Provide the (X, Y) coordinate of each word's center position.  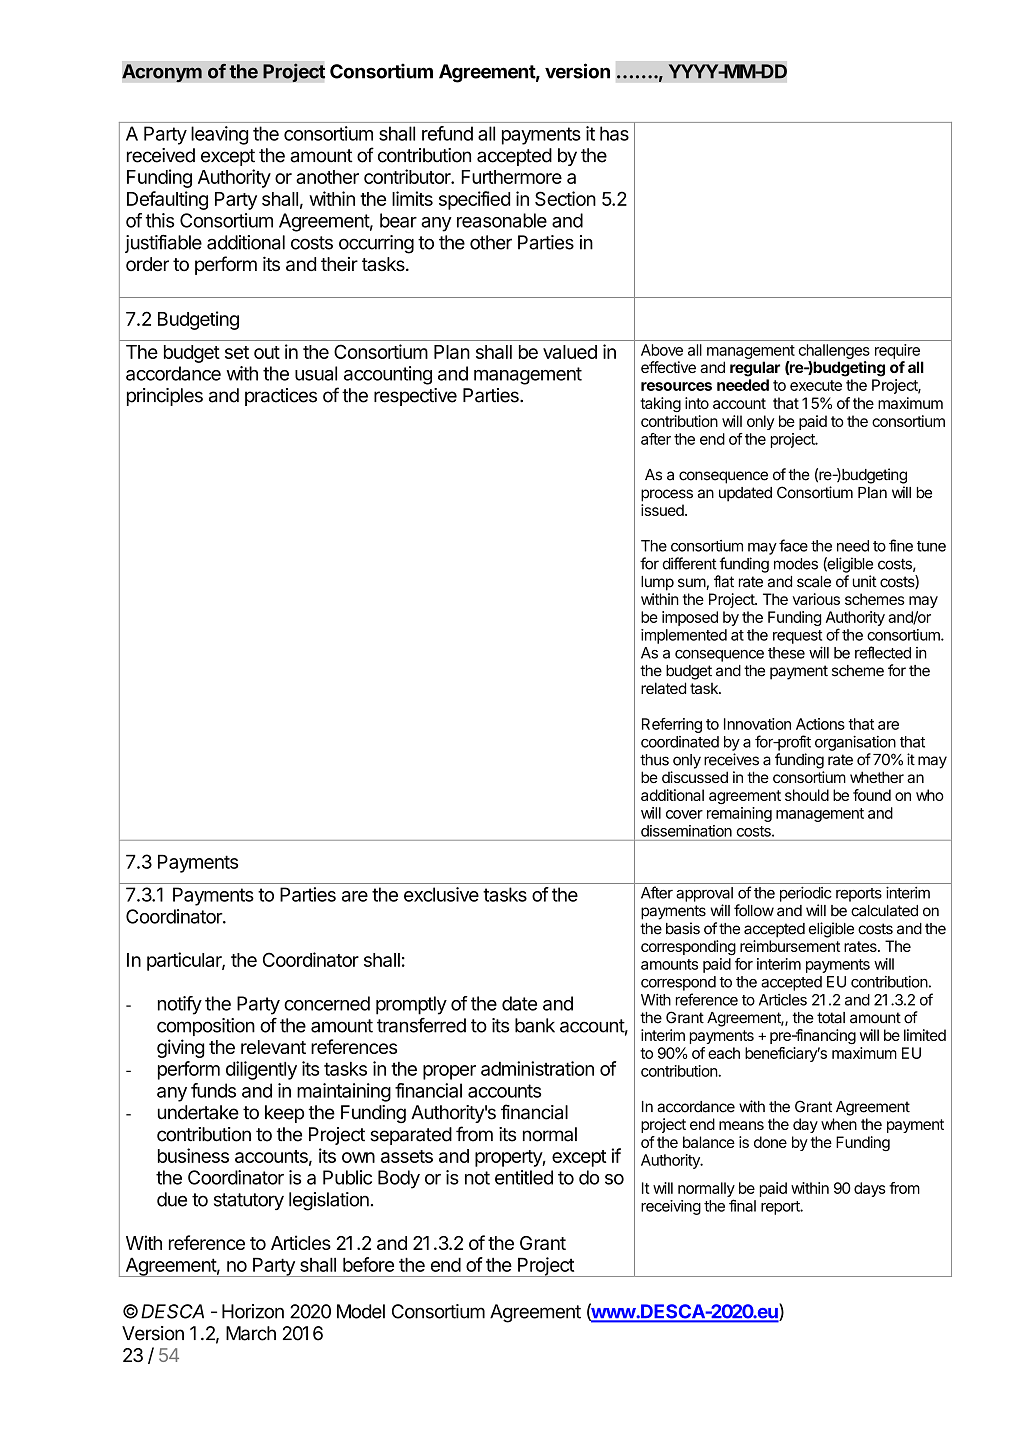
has (614, 133)
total (831, 1018)
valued (570, 352)
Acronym (162, 73)
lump (657, 583)
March (251, 1333)
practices (281, 397)
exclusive (441, 894)
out (267, 352)
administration (537, 1068)
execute (816, 385)
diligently (261, 1070)
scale (814, 582)
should (807, 795)
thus (654, 760)
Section (565, 198)
